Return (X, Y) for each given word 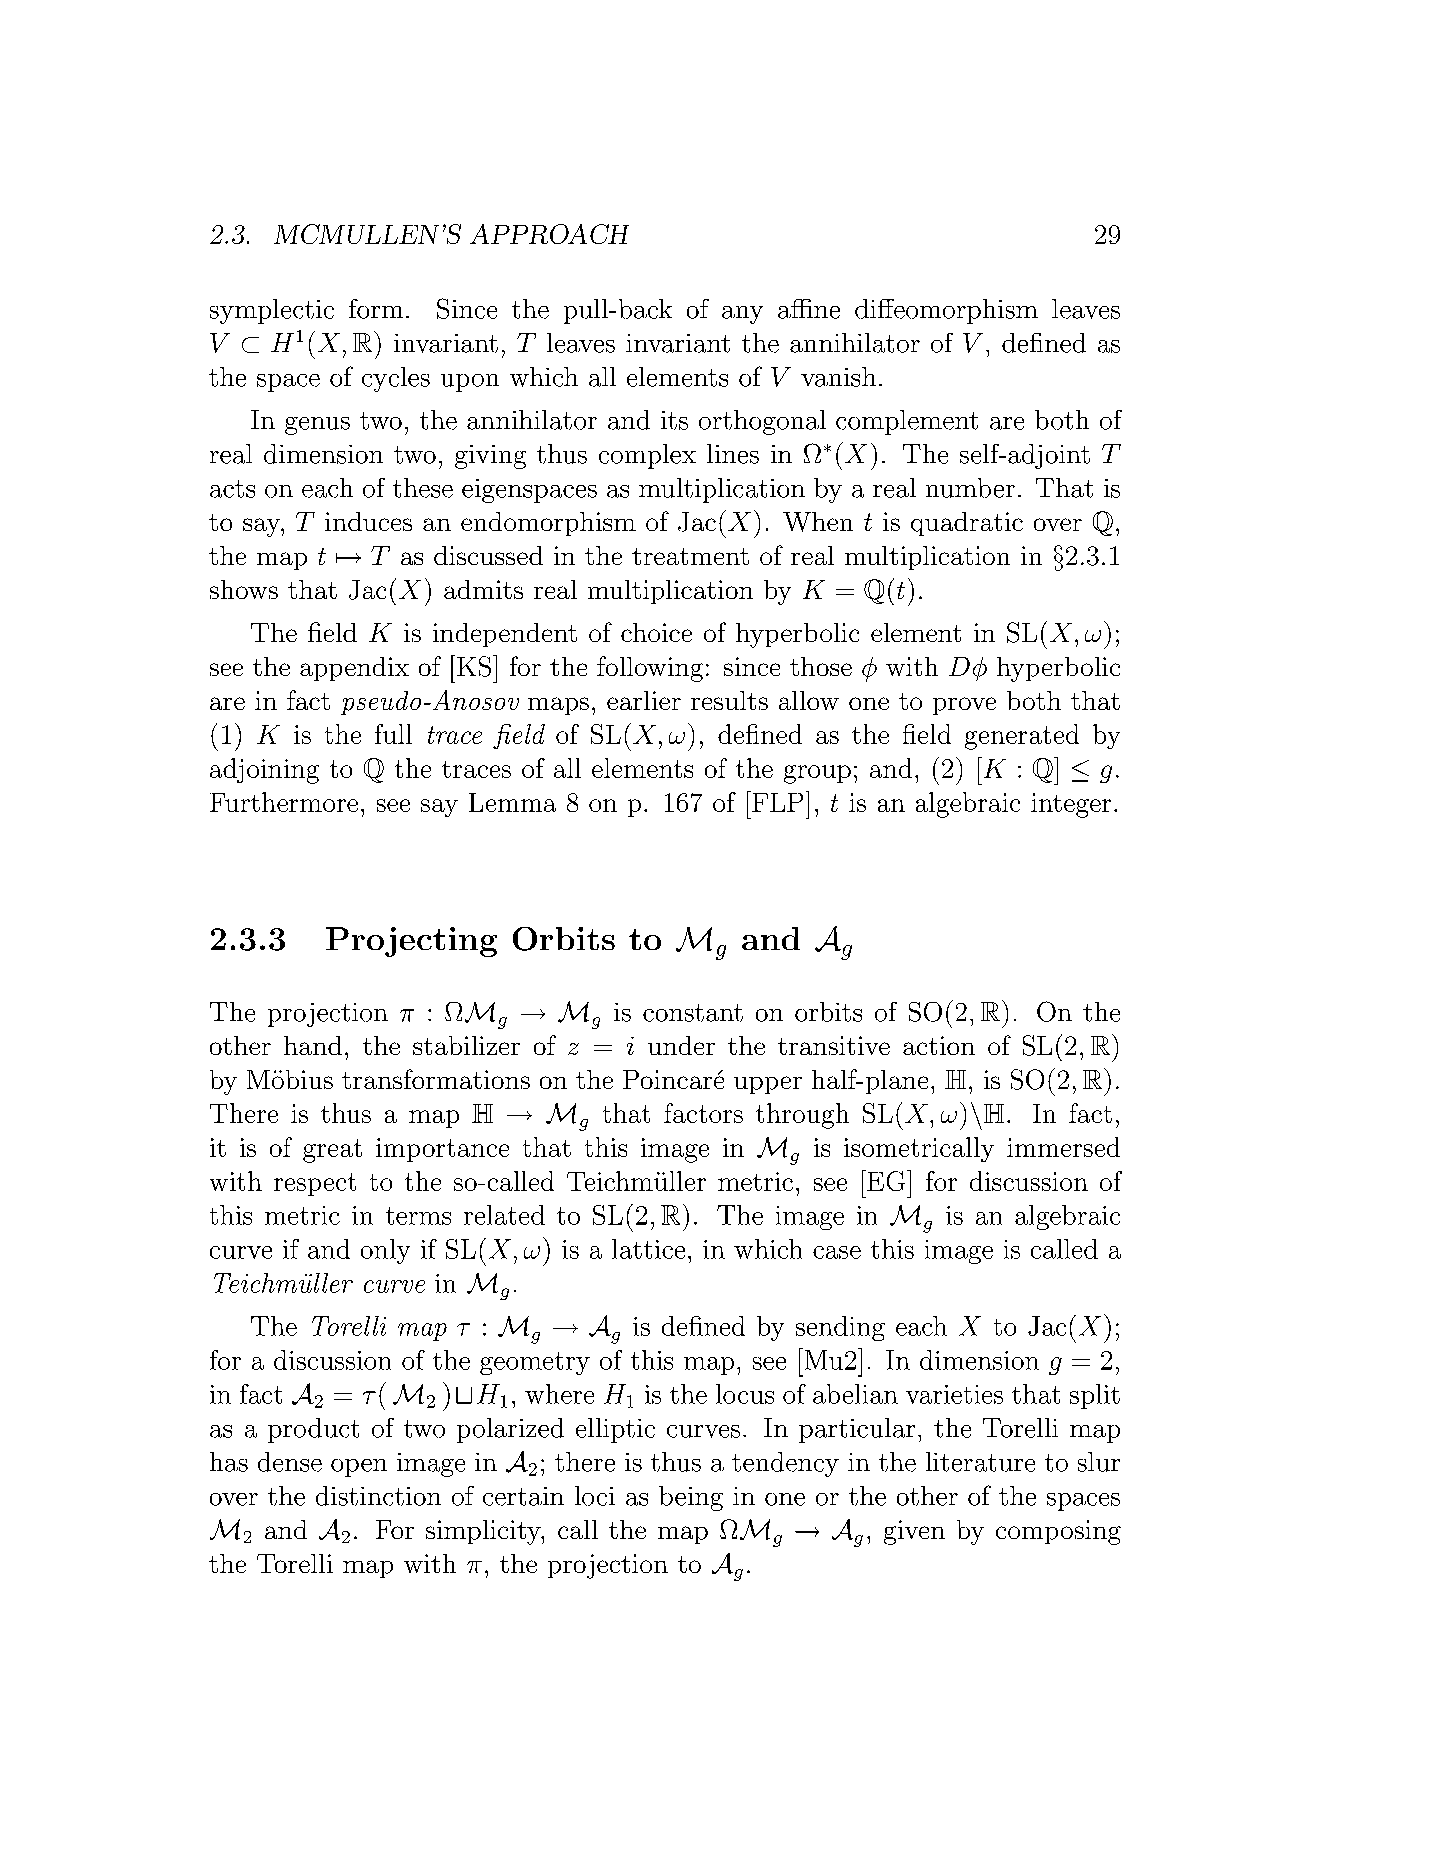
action (939, 1045)
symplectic (272, 311)
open (359, 1468)
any (742, 315)
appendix (354, 669)
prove (964, 706)
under (681, 1045)
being (691, 1498)
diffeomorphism (946, 311)
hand (313, 1045)
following (650, 669)
